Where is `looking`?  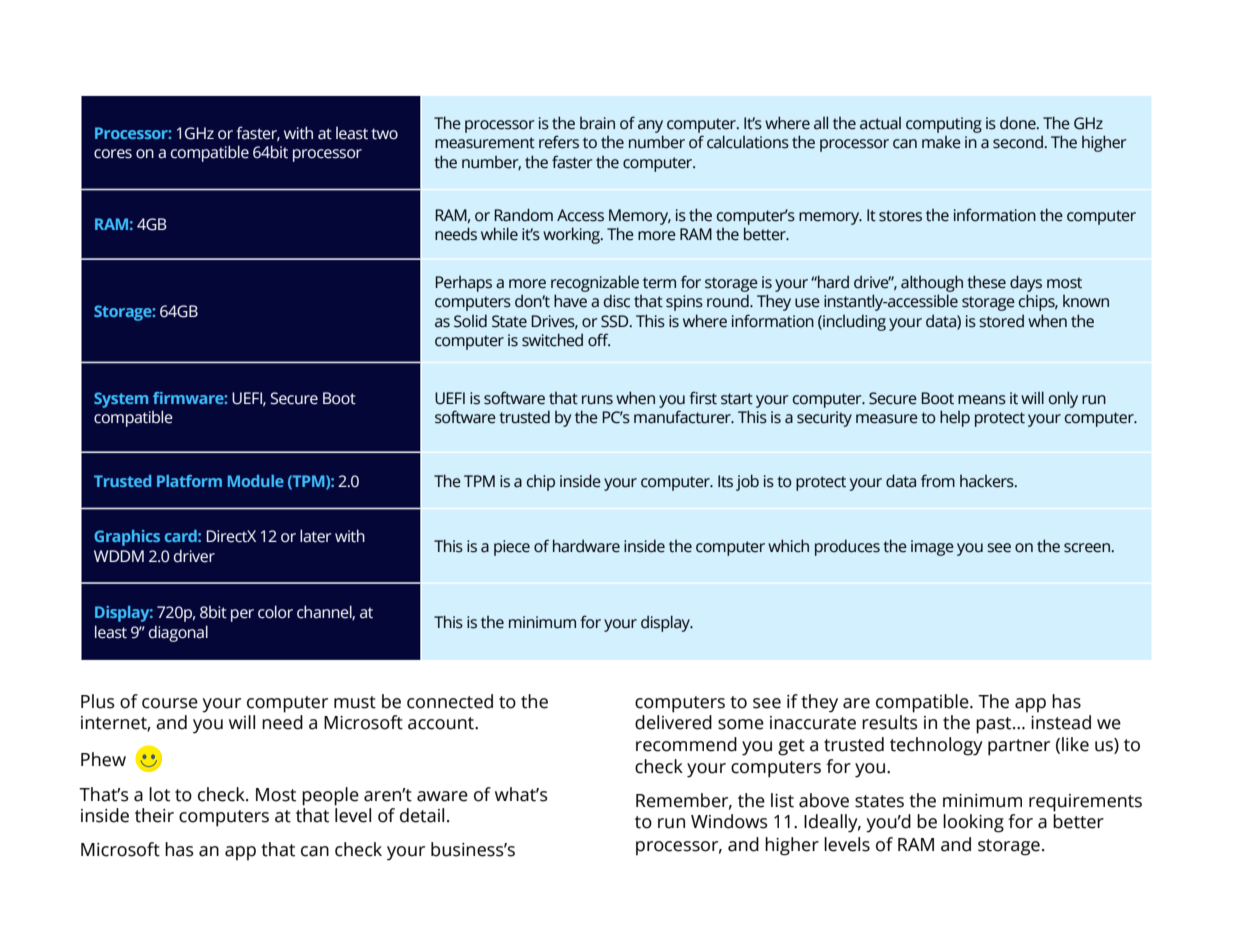
looking is located at coordinates (973, 823).
